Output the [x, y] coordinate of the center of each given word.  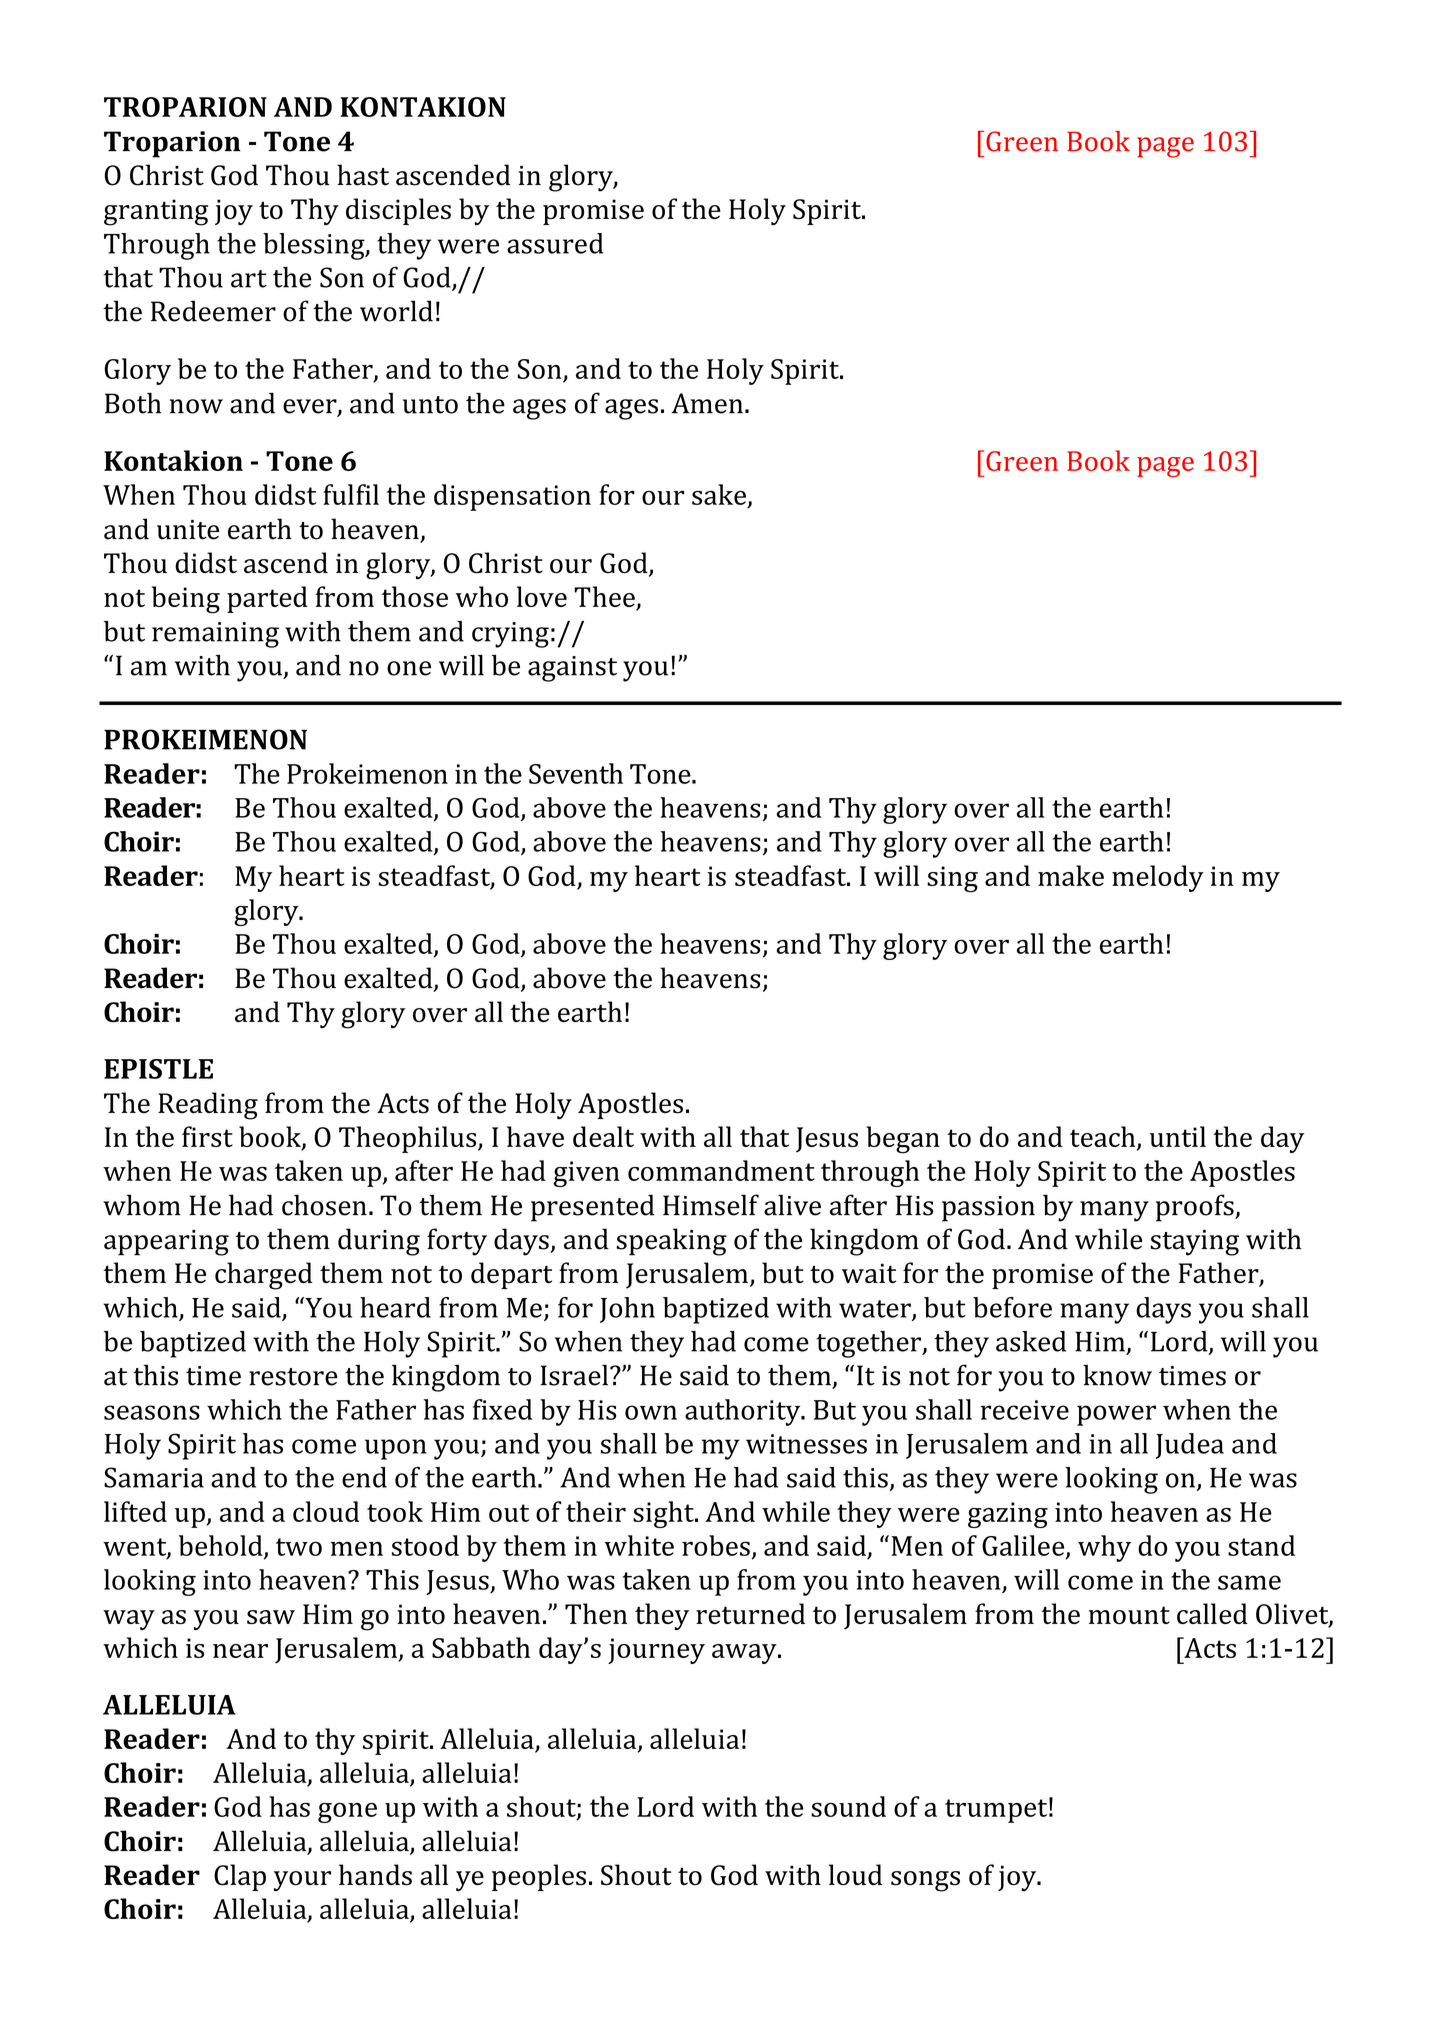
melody [1158, 878]
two [299, 1547]
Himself [711, 1205]
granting [156, 212]
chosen [324, 1205]
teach [1104, 1138]
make [1071, 875]
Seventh [576, 773]
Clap [240, 1877]
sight [664, 1514]
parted [267, 599]
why [1104, 1548]
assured [555, 243]
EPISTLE [158, 1069]
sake [719, 494]
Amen [707, 403]
